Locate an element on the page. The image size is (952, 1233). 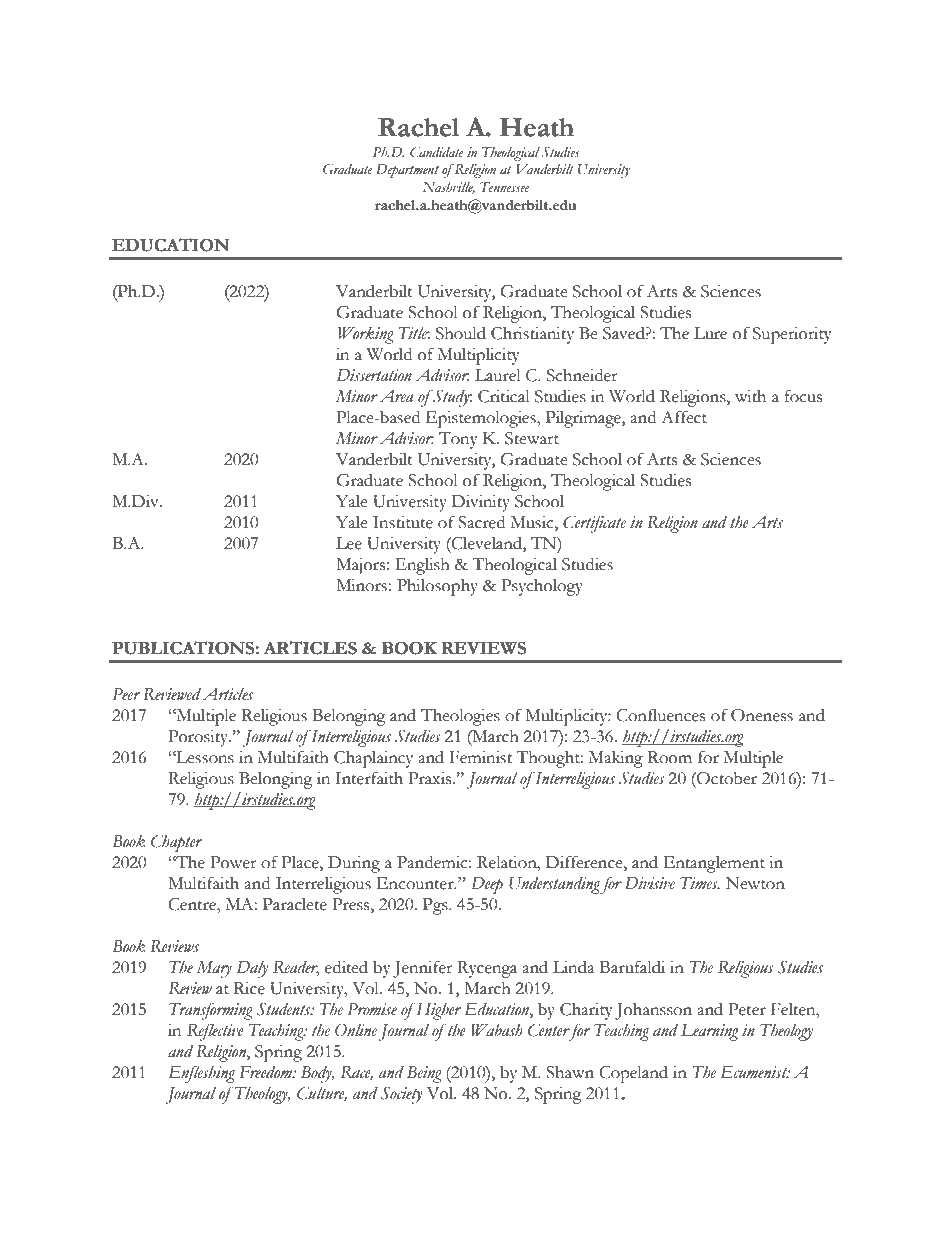
Philosophy is located at coordinates (437, 587).
